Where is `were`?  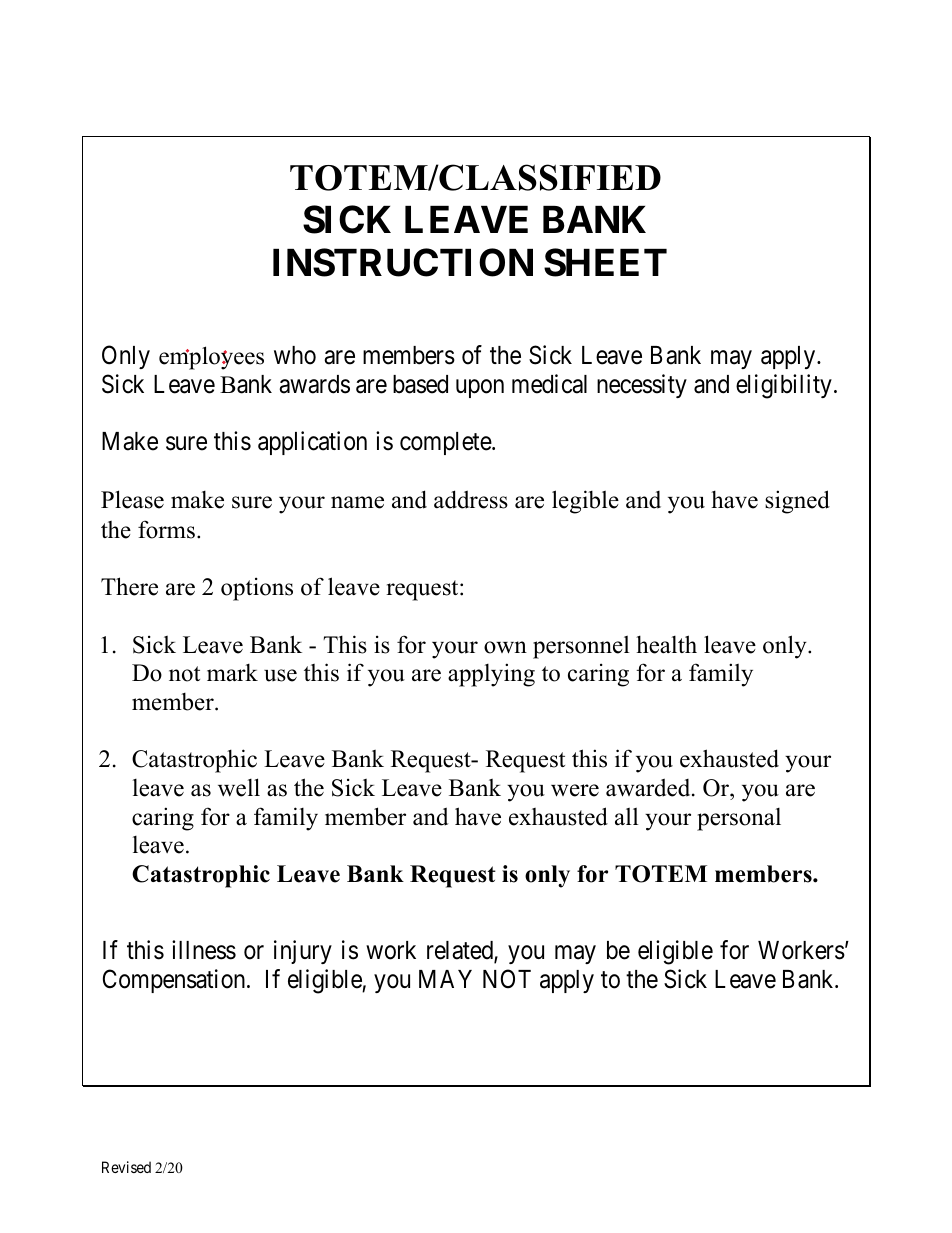 were is located at coordinates (575, 790).
